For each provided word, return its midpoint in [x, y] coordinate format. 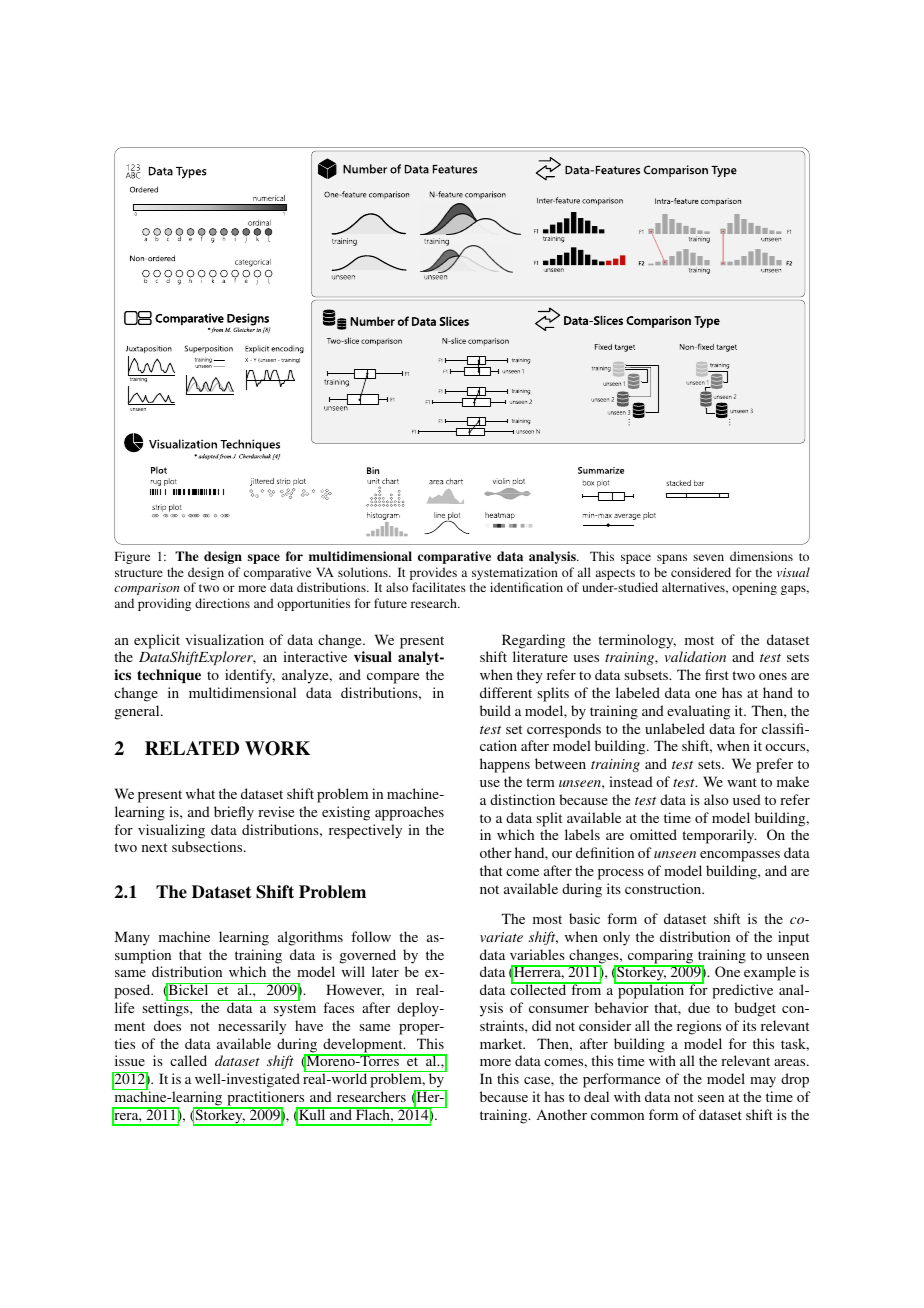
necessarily [252, 1027]
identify [250, 676]
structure [139, 573]
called [188, 1060]
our [562, 854]
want [742, 782]
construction [664, 888]
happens [505, 765]
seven [708, 557]
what [200, 793]
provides [433, 575]
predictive [742, 991]
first [717, 674]
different [506, 692]
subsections [208, 846]
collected [539, 989]
